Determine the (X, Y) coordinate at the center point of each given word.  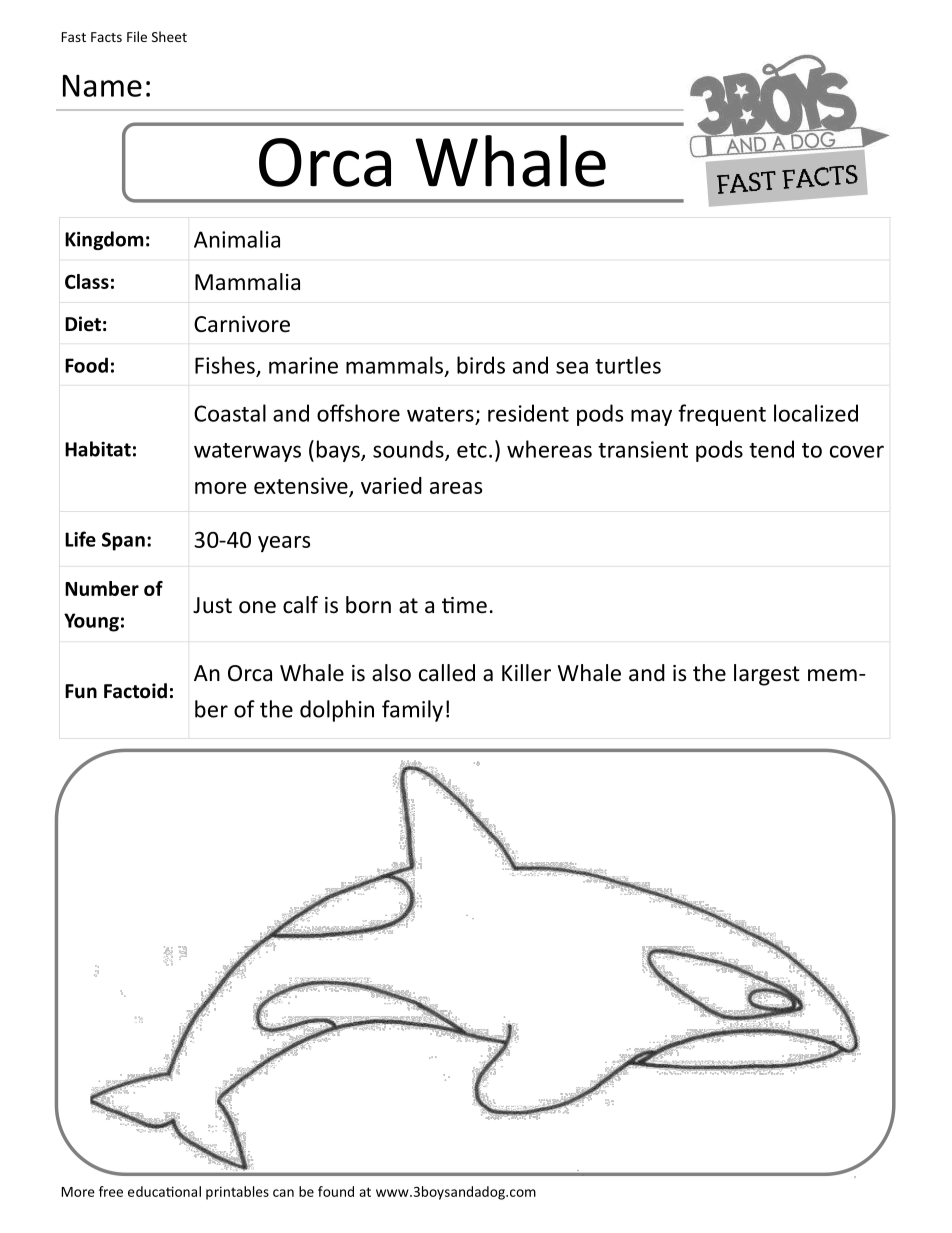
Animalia (237, 239)
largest (767, 675)
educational (164, 1191)
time (464, 605)
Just (212, 605)
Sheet (169, 36)
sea (572, 367)
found (336, 1191)
